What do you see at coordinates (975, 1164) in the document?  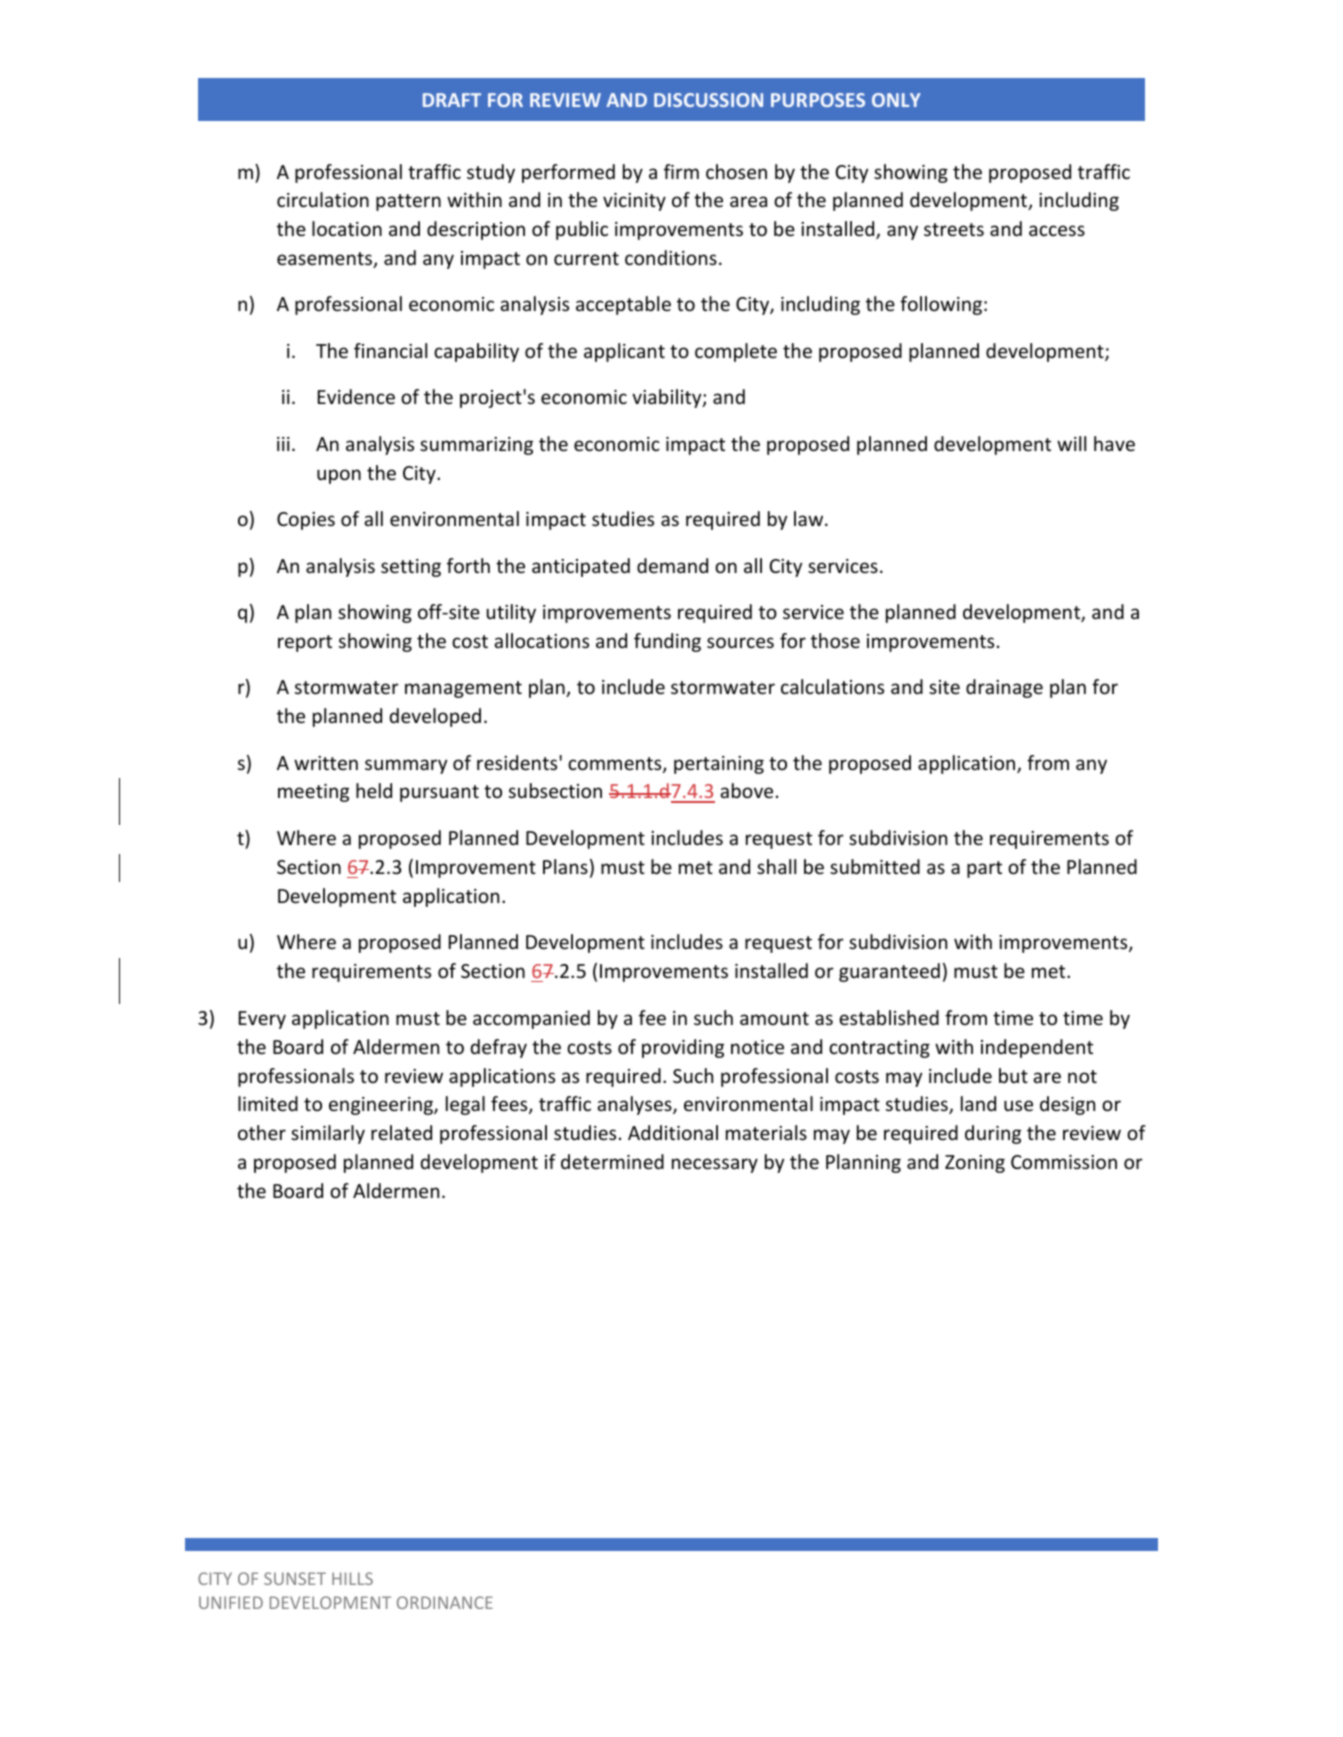 I see `Zoning` at bounding box center [975, 1164].
